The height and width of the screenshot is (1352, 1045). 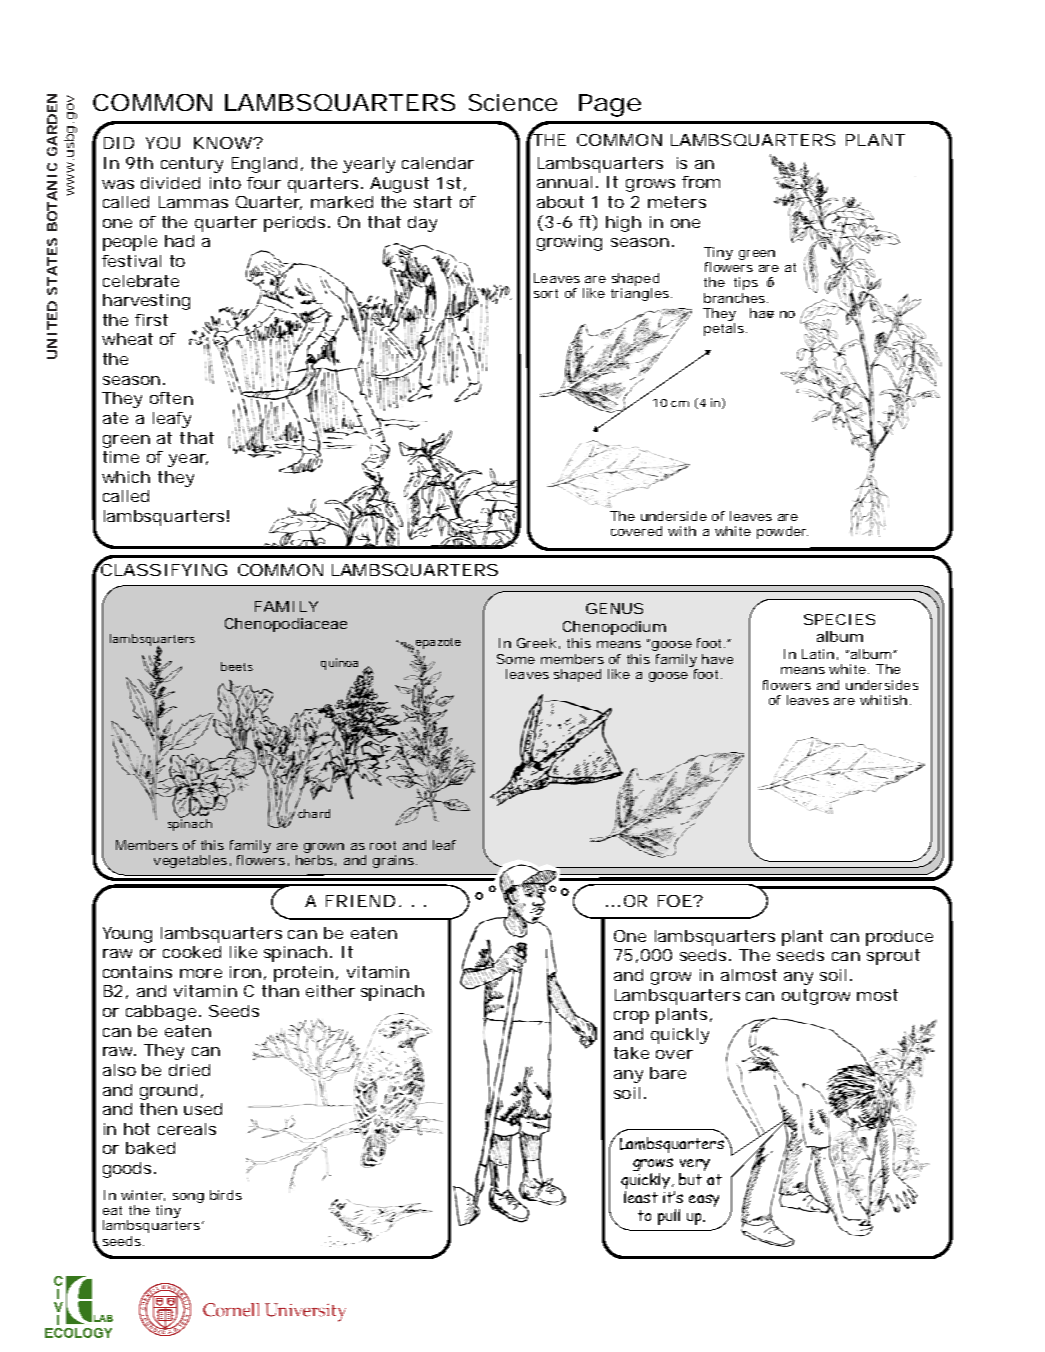 What do you see at coordinates (682, 531) in the screenshot?
I see `with` at bounding box center [682, 531].
